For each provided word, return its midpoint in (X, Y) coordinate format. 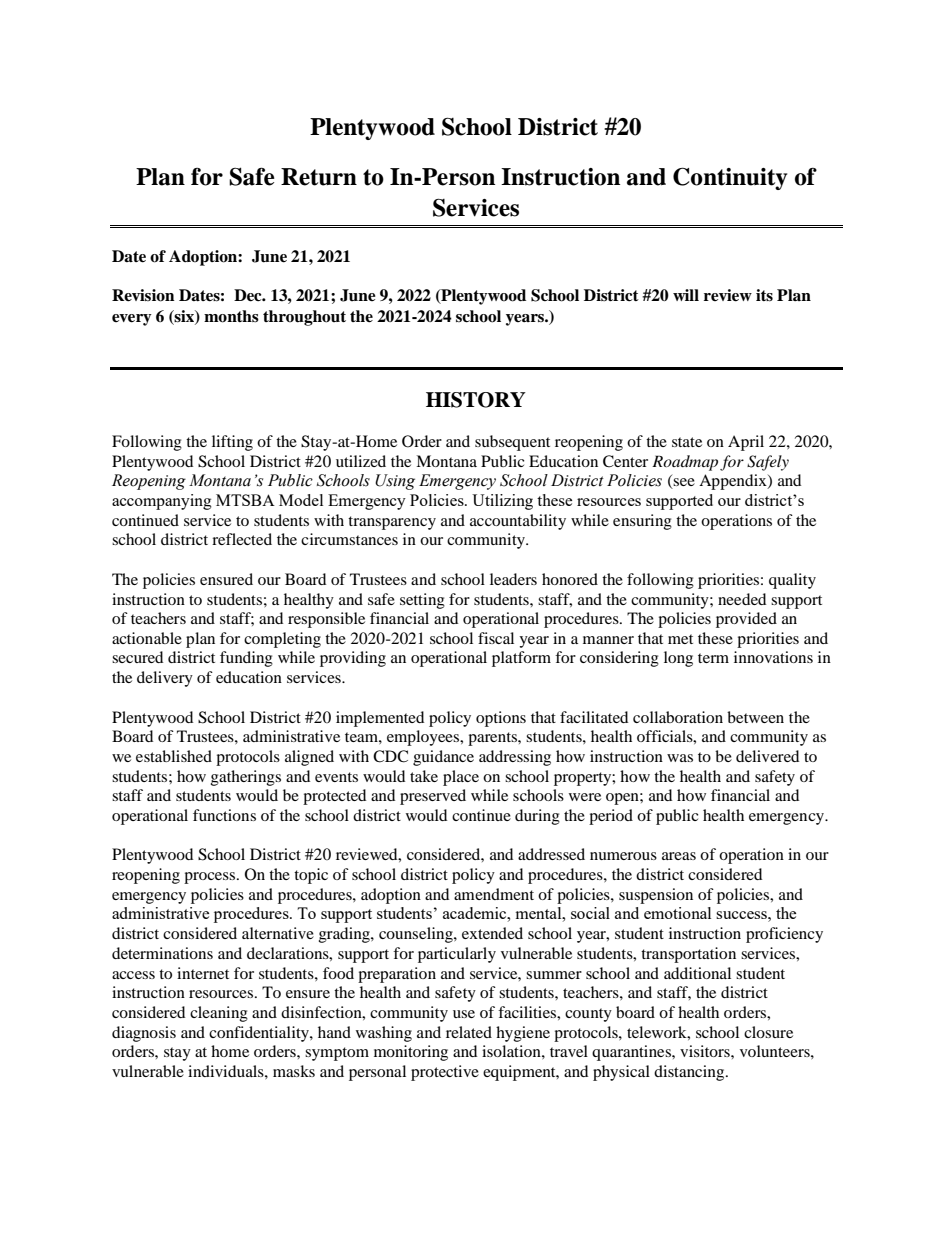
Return (319, 177)
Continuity (730, 178)
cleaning (219, 1014)
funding (246, 659)
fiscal (496, 638)
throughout (304, 318)
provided (746, 620)
